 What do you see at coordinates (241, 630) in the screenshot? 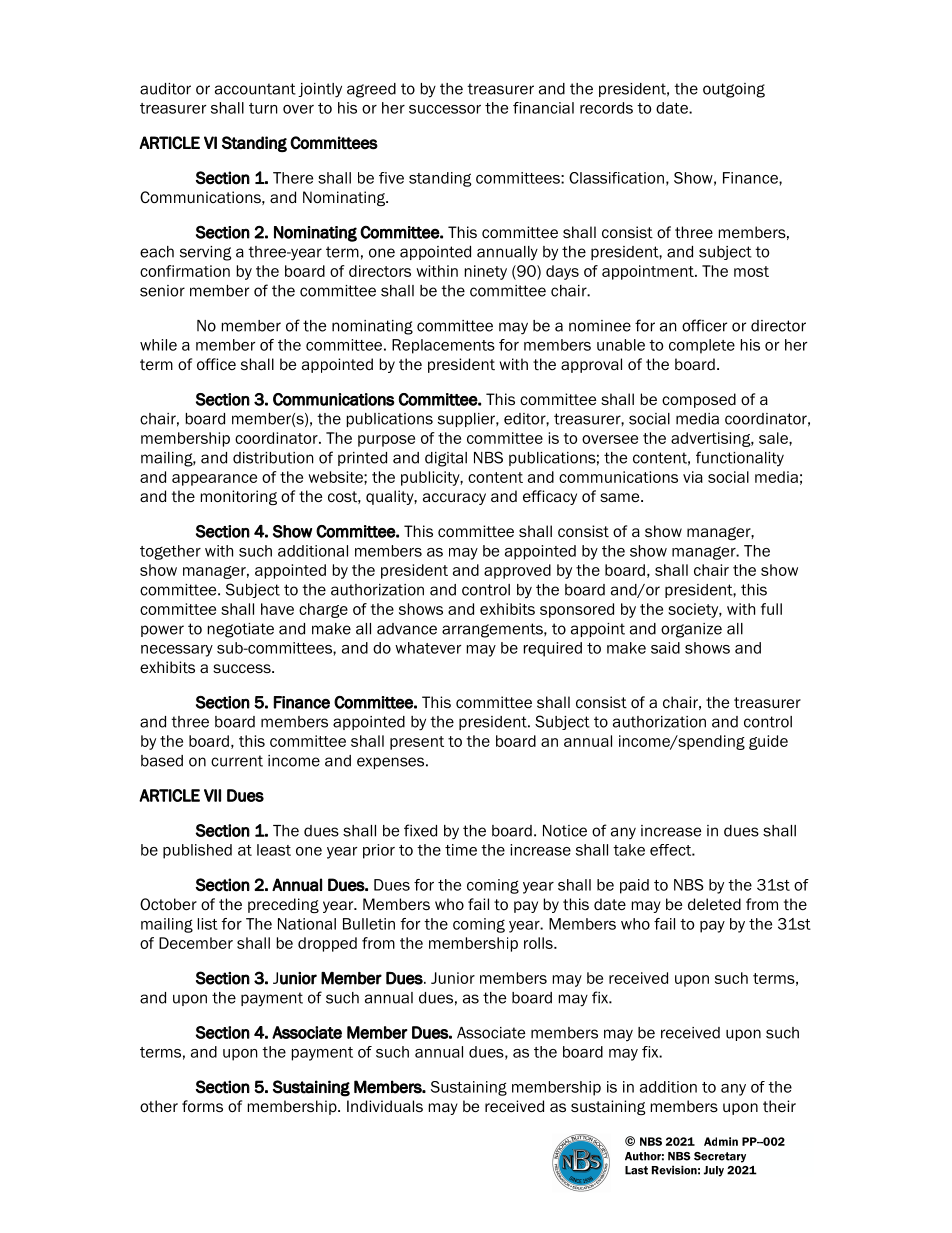
I see `negotiate` at bounding box center [241, 630].
